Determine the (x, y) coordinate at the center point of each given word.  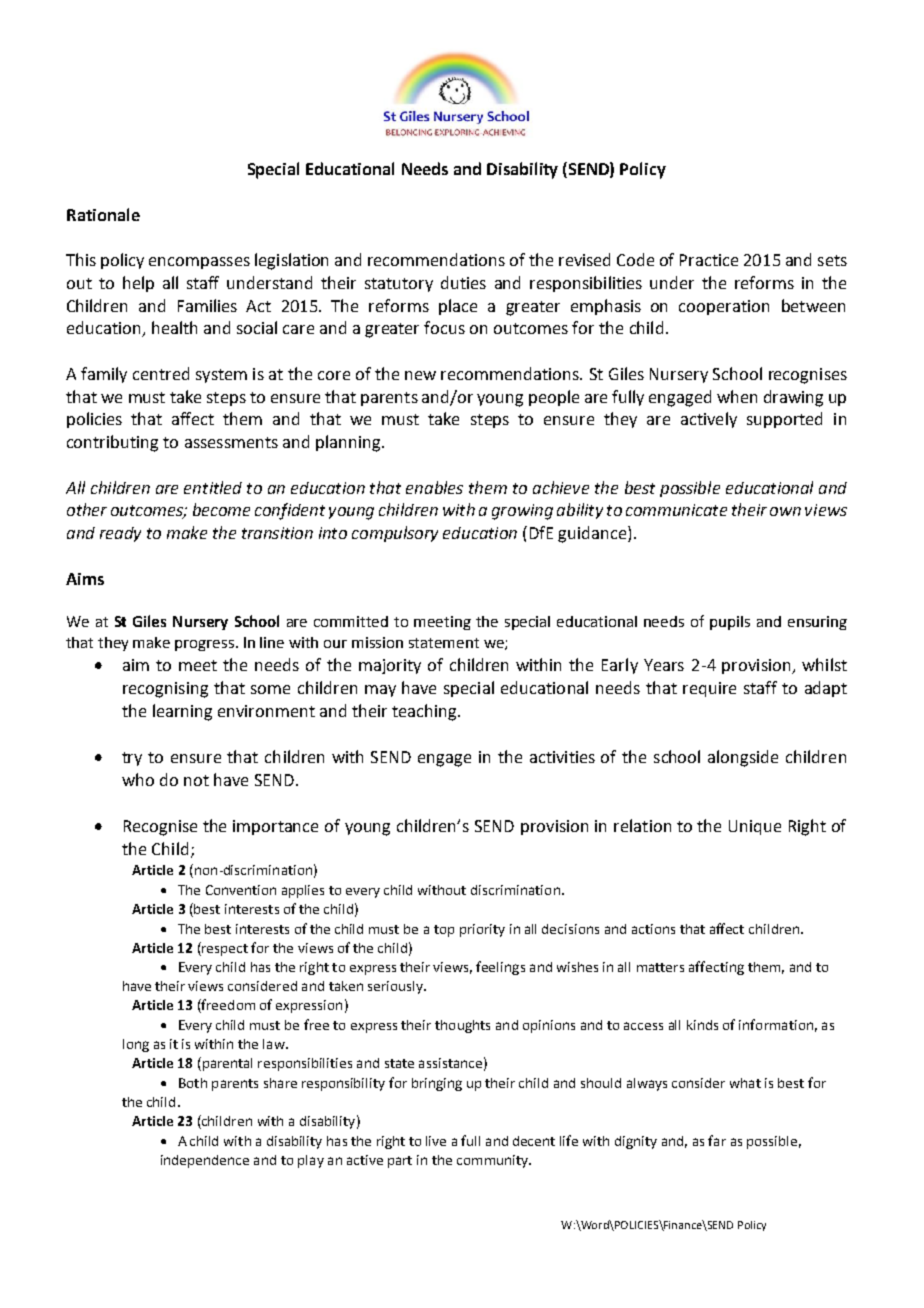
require (709, 689)
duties (463, 282)
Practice (709, 260)
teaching (425, 712)
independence (205, 1161)
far (717, 1140)
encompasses (199, 263)
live (436, 1141)
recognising (165, 690)
